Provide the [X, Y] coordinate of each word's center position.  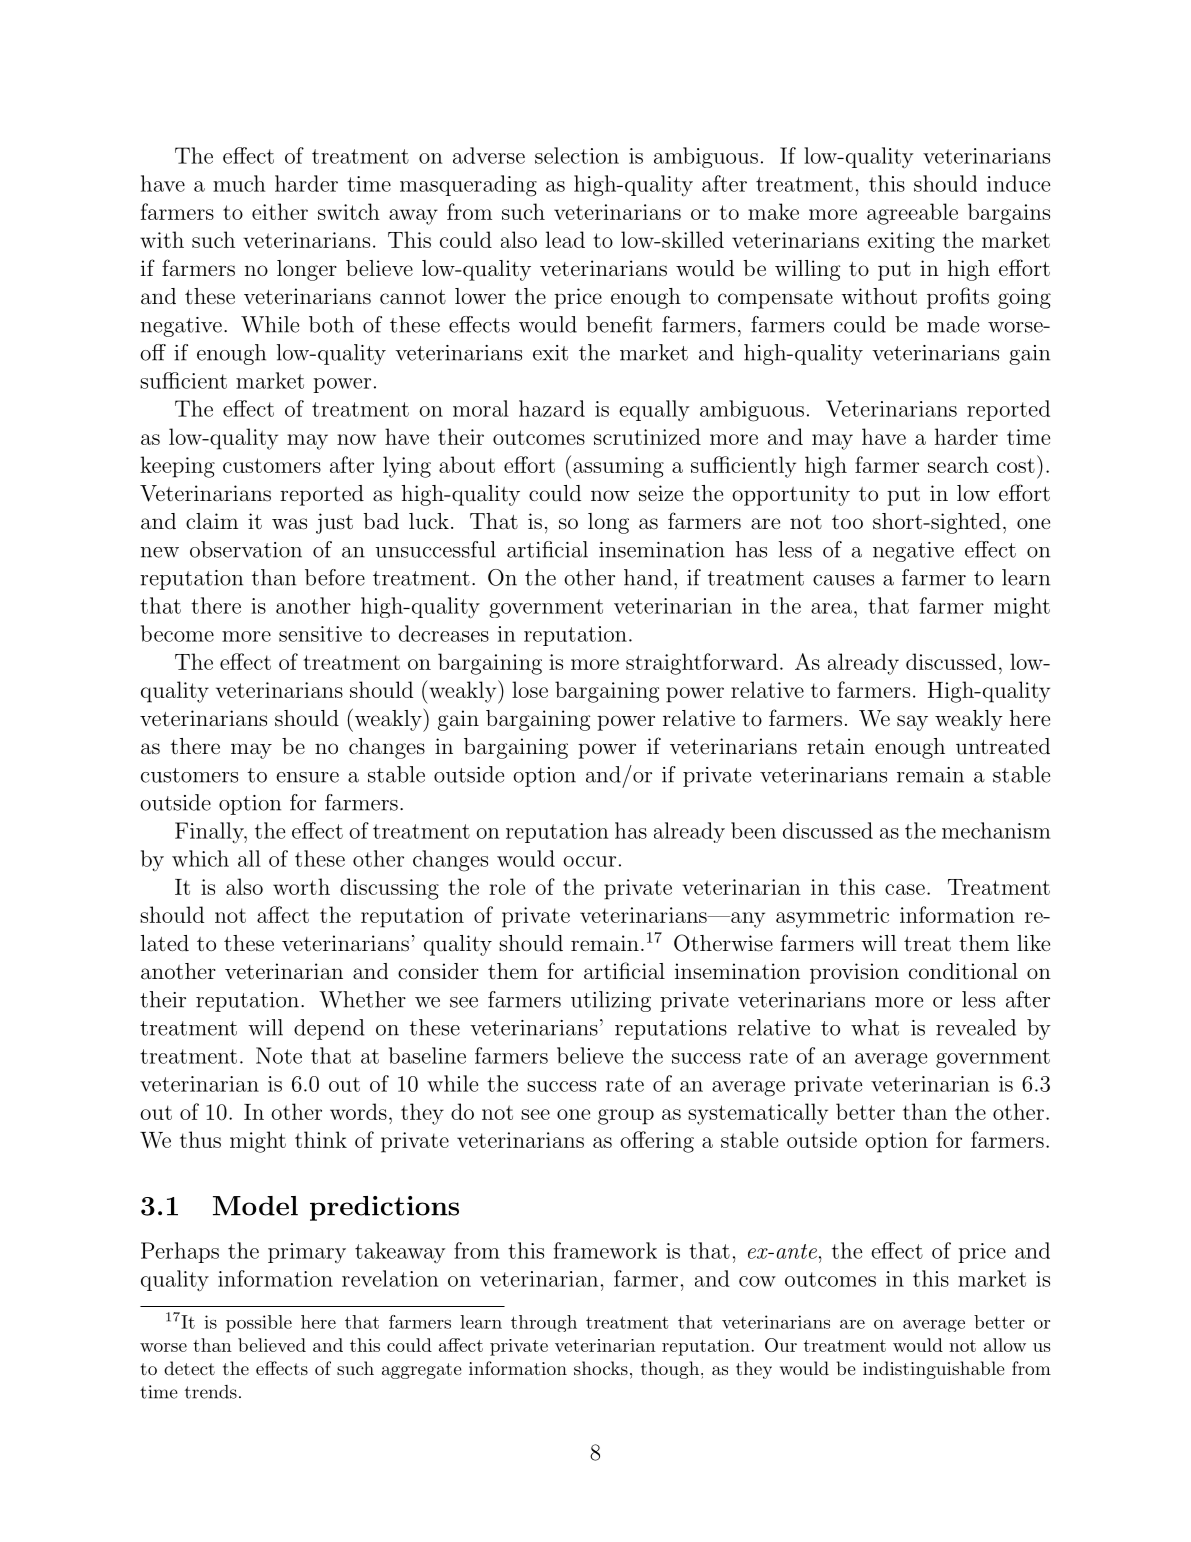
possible [259, 1324]
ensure [307, 777]
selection [577, 155]
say [912, 723]
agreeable [912, 214]
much [239, 183]
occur [589, 861]
